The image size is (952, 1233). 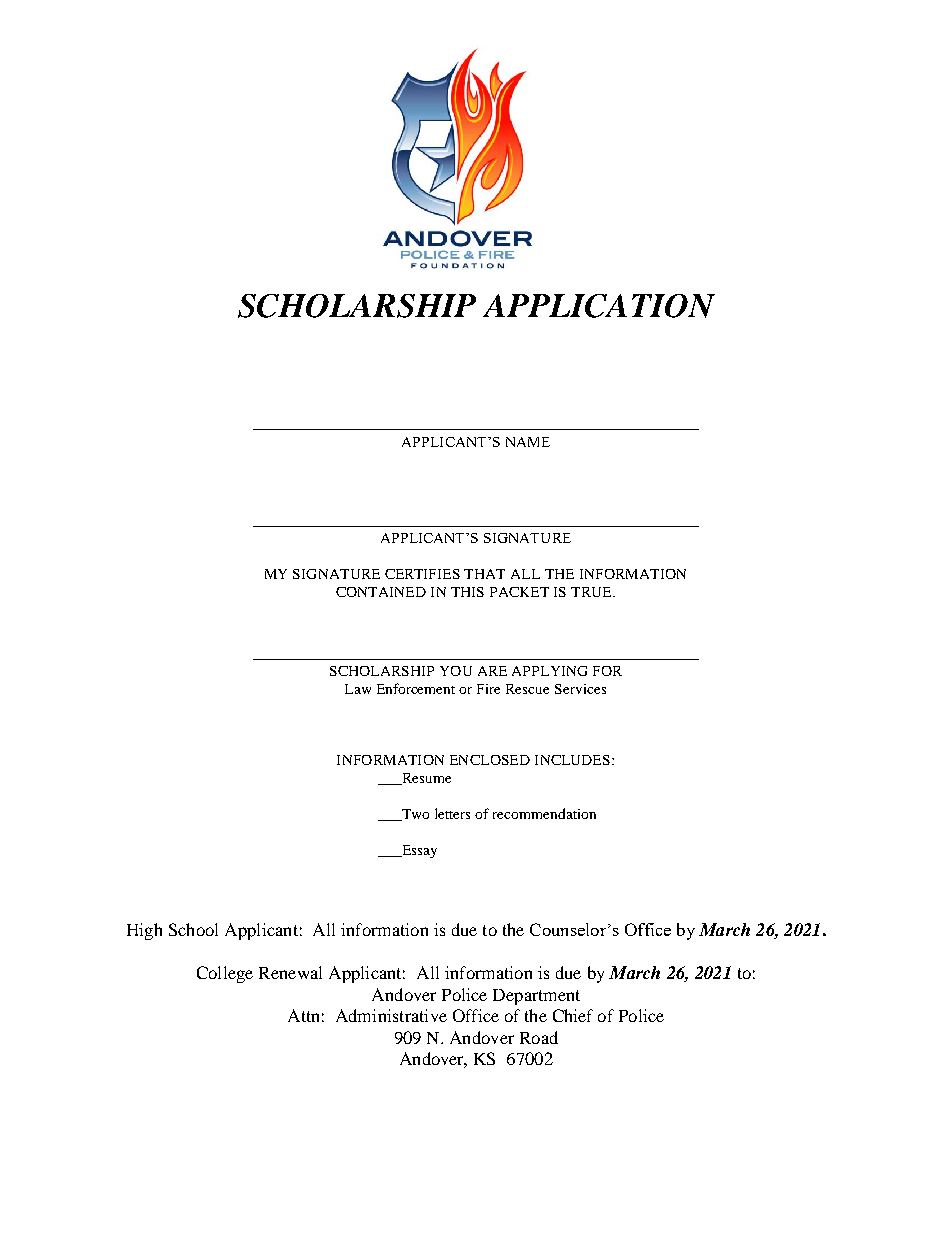 What do you see at coordinates (528, 442) in the screenshot?
I see `NAME` at bounding box center [528, 442].
